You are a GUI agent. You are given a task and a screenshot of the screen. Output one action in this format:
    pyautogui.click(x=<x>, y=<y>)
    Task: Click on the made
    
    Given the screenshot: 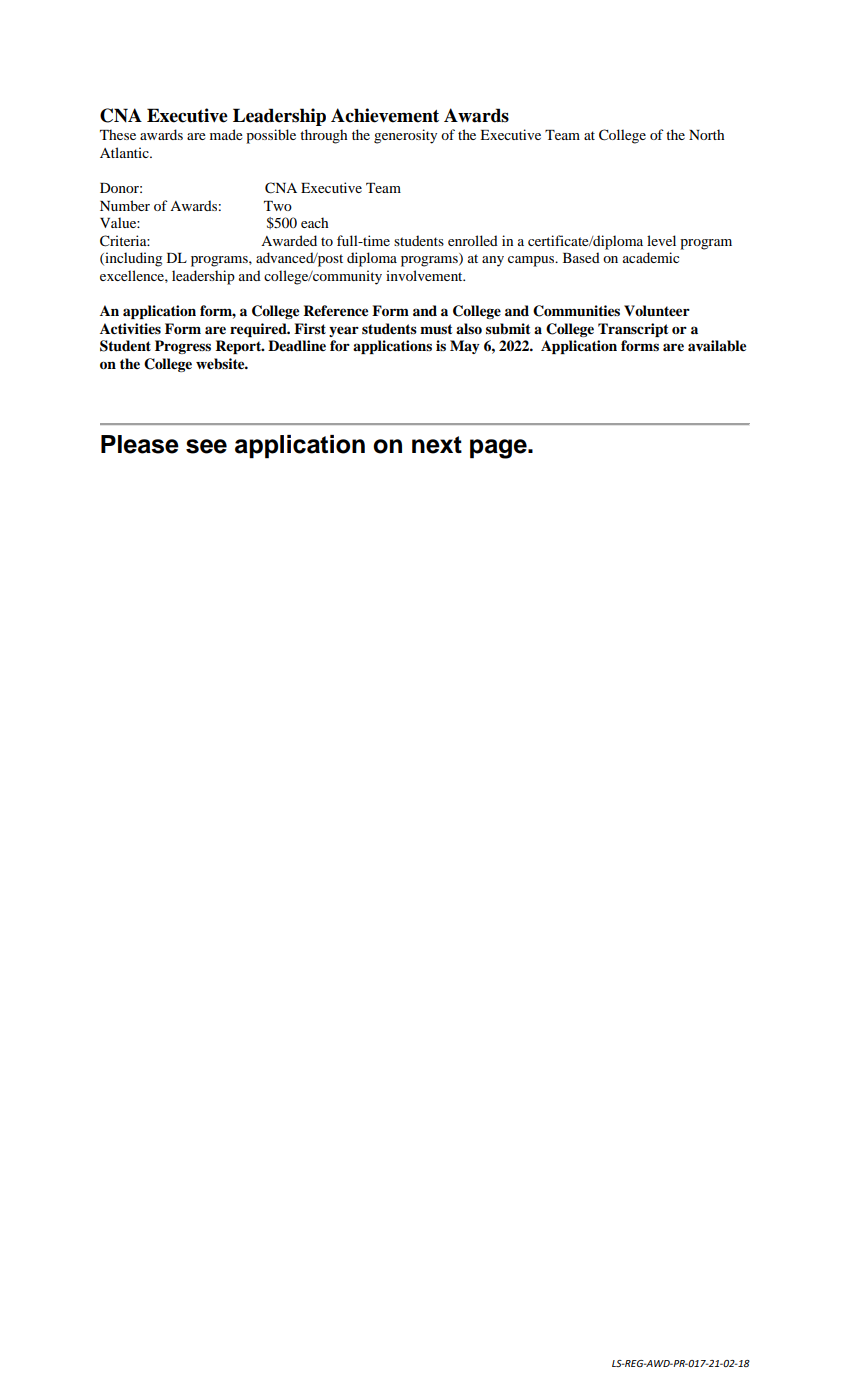 What is the action you would take?
    pyautogui.click(x=226, y=134)
